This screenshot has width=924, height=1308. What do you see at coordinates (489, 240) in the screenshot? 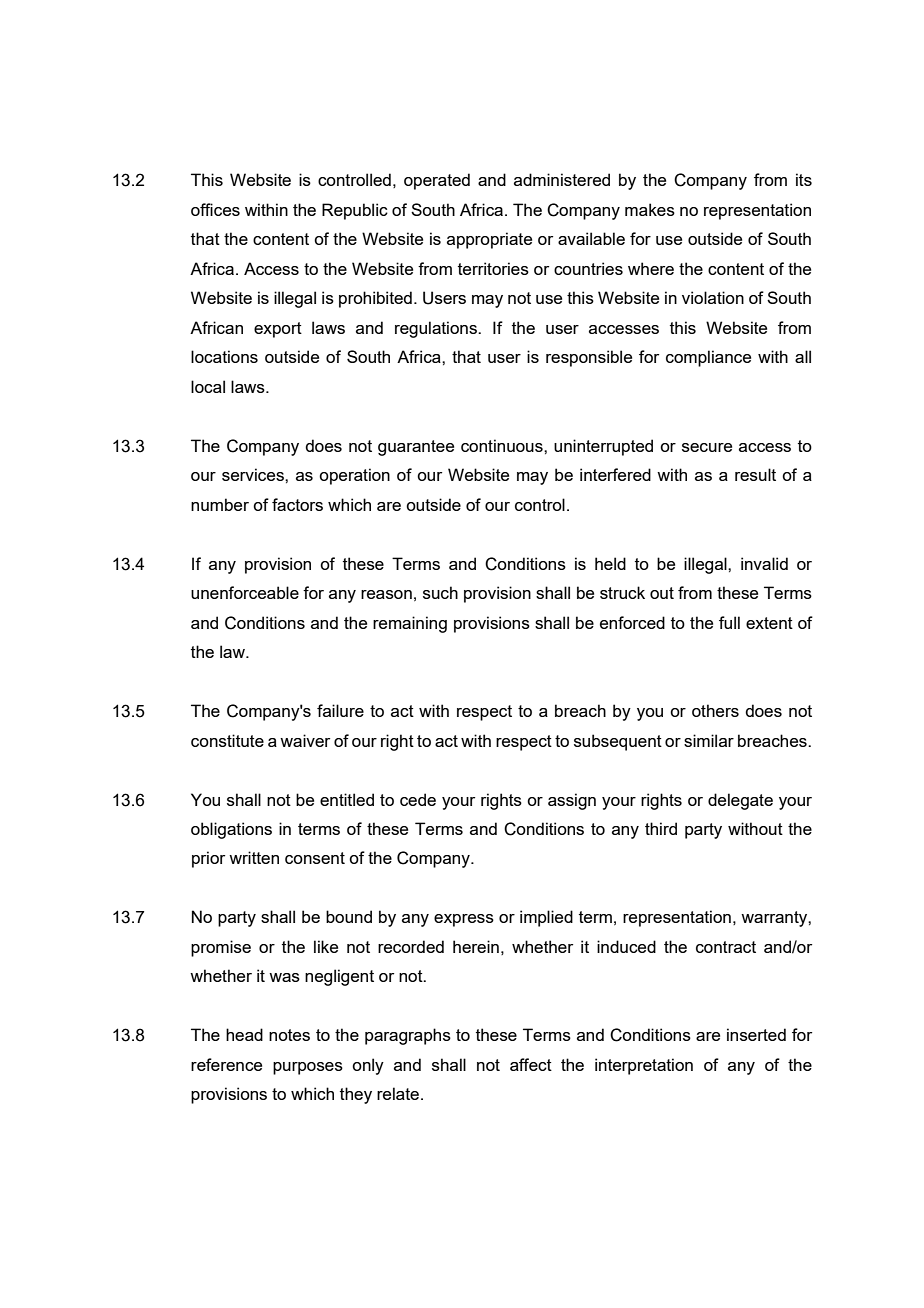
I see `appropriate` at bounding box center [489, 240].
